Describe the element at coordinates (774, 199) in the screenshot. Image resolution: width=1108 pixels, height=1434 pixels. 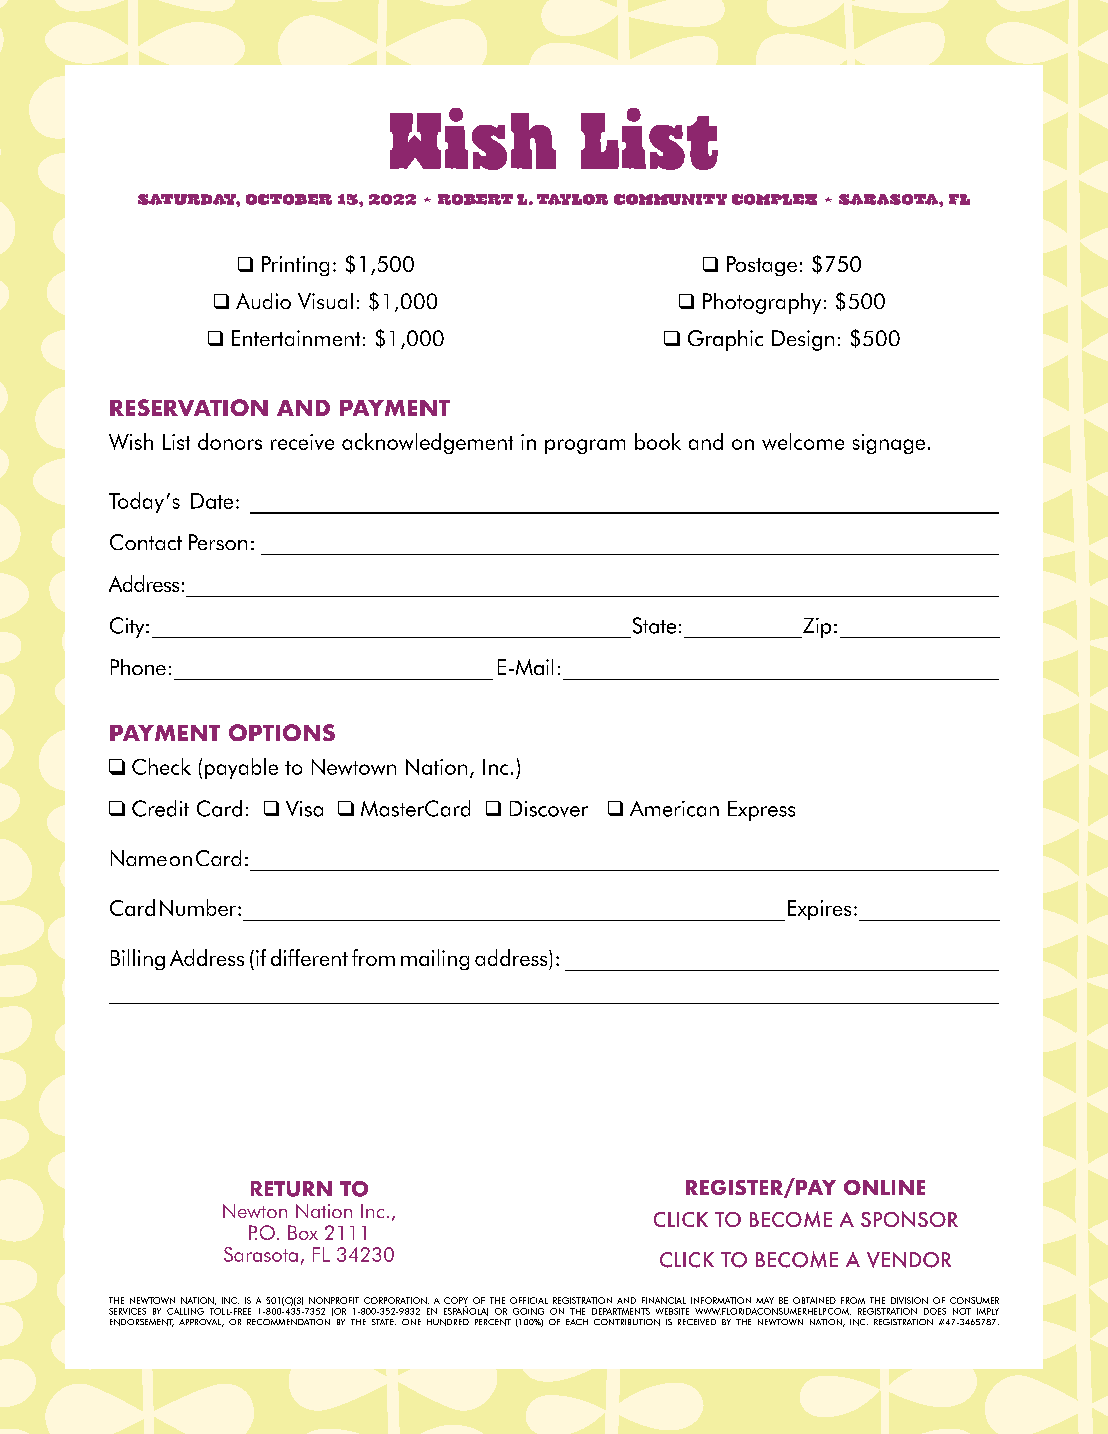
I see `COMPLEX` at that location.
